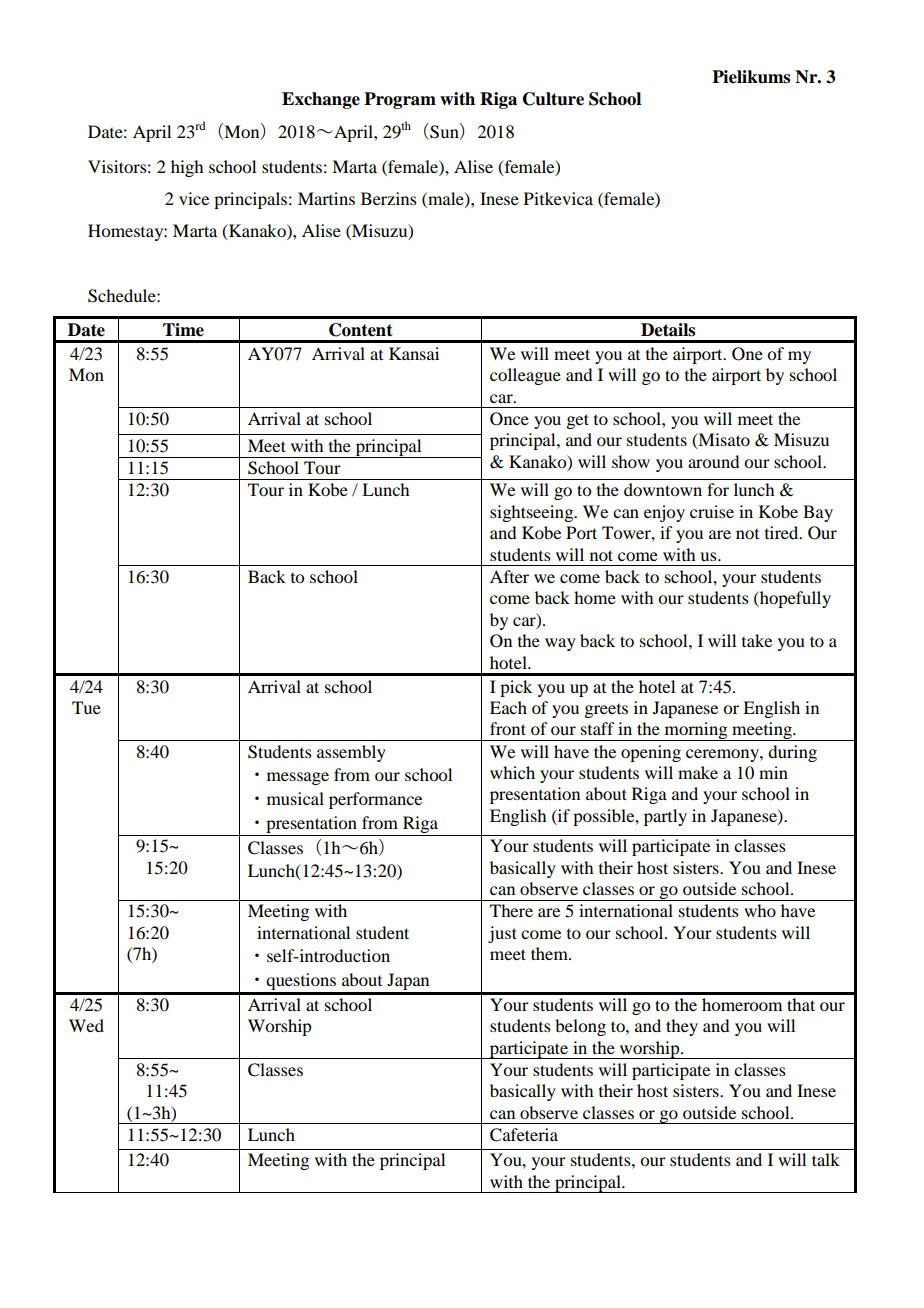 This screenshot has width=924, height=1308. Describe the element at coordinates (757, 640) in the screenshot. I see `take` at that location.
